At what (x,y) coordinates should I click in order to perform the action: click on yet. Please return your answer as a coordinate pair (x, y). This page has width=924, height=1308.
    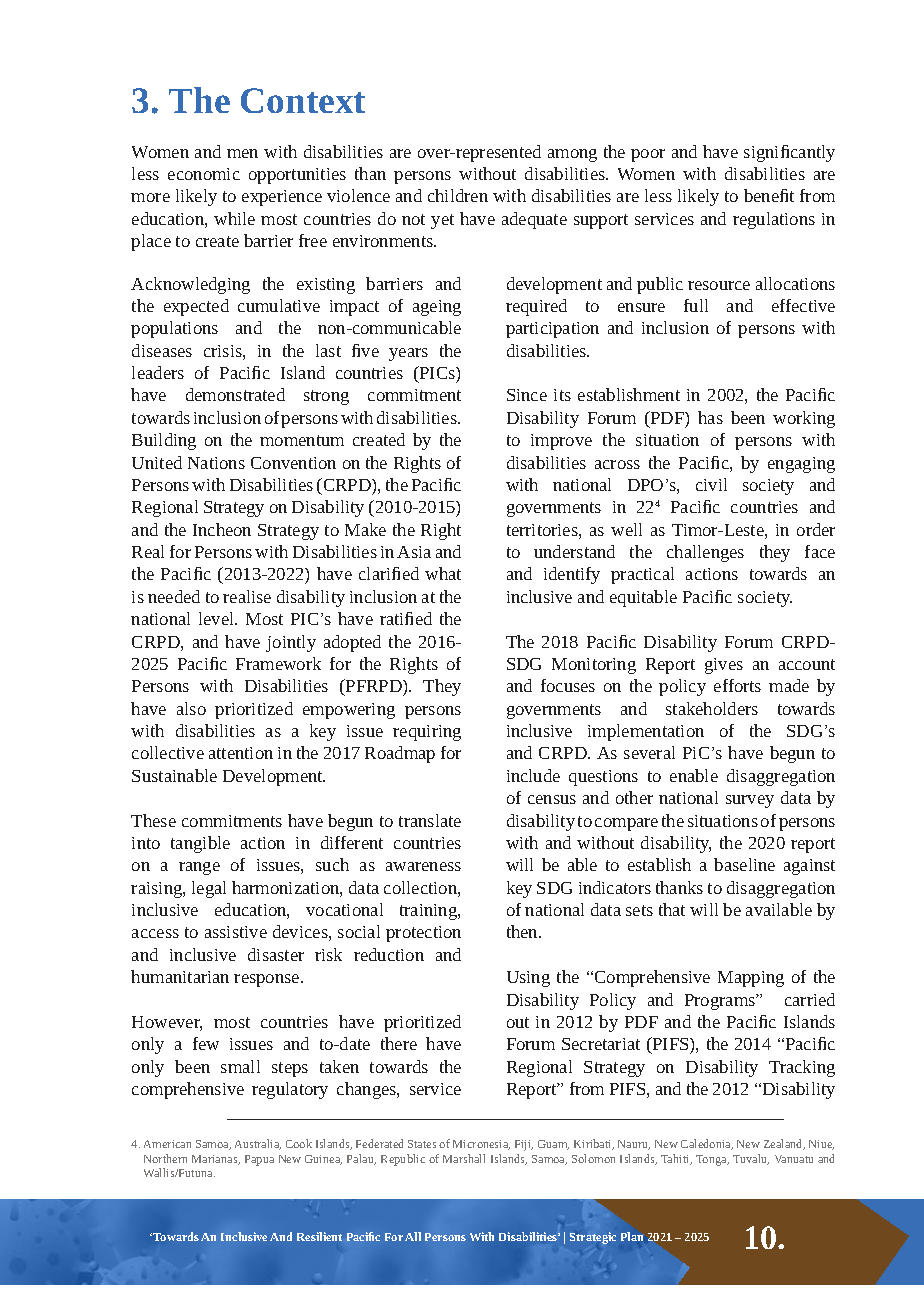
    Looking at the image, I should click on (442, 221).
